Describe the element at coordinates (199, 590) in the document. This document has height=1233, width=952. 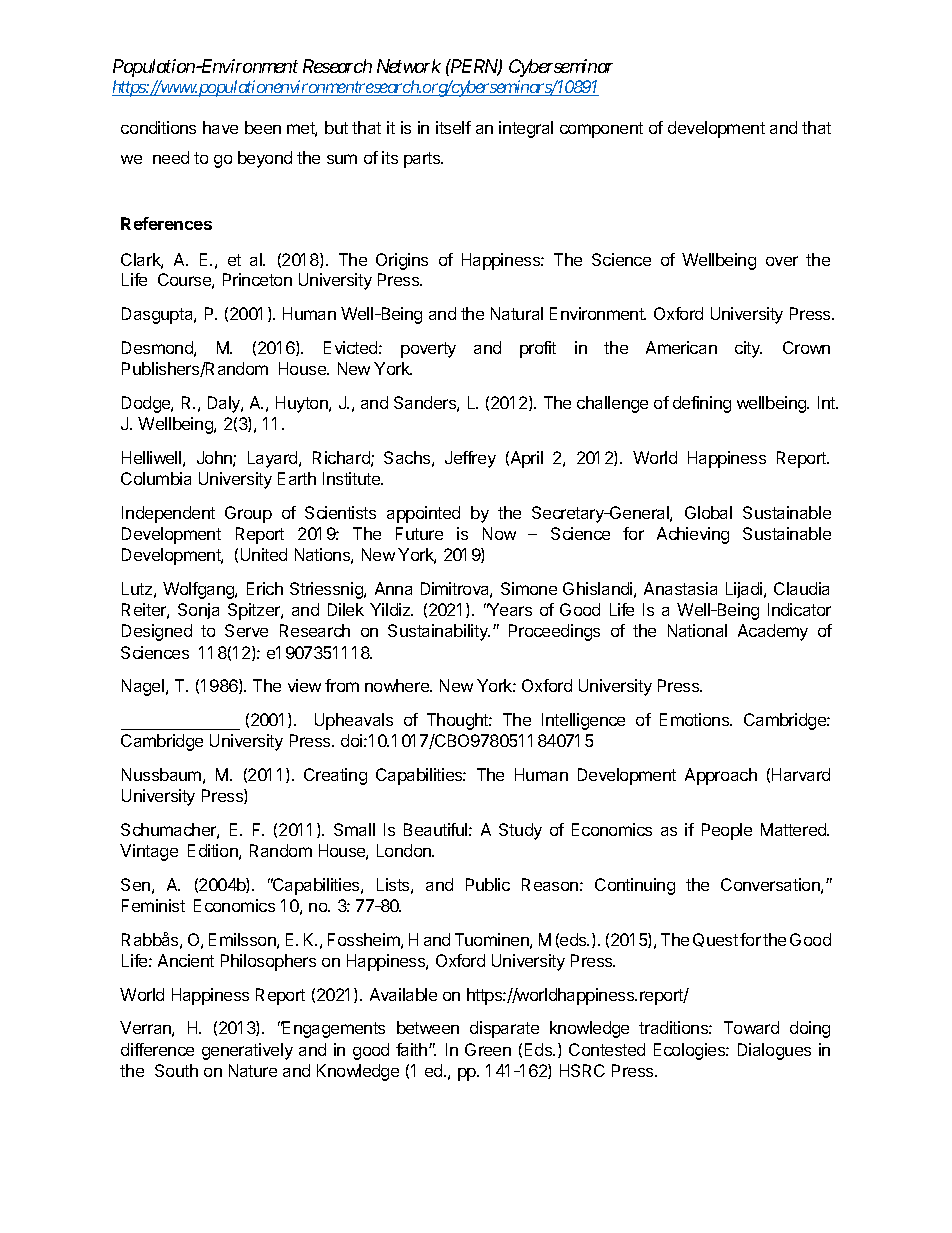
I see `Wolfgang` at that location.
